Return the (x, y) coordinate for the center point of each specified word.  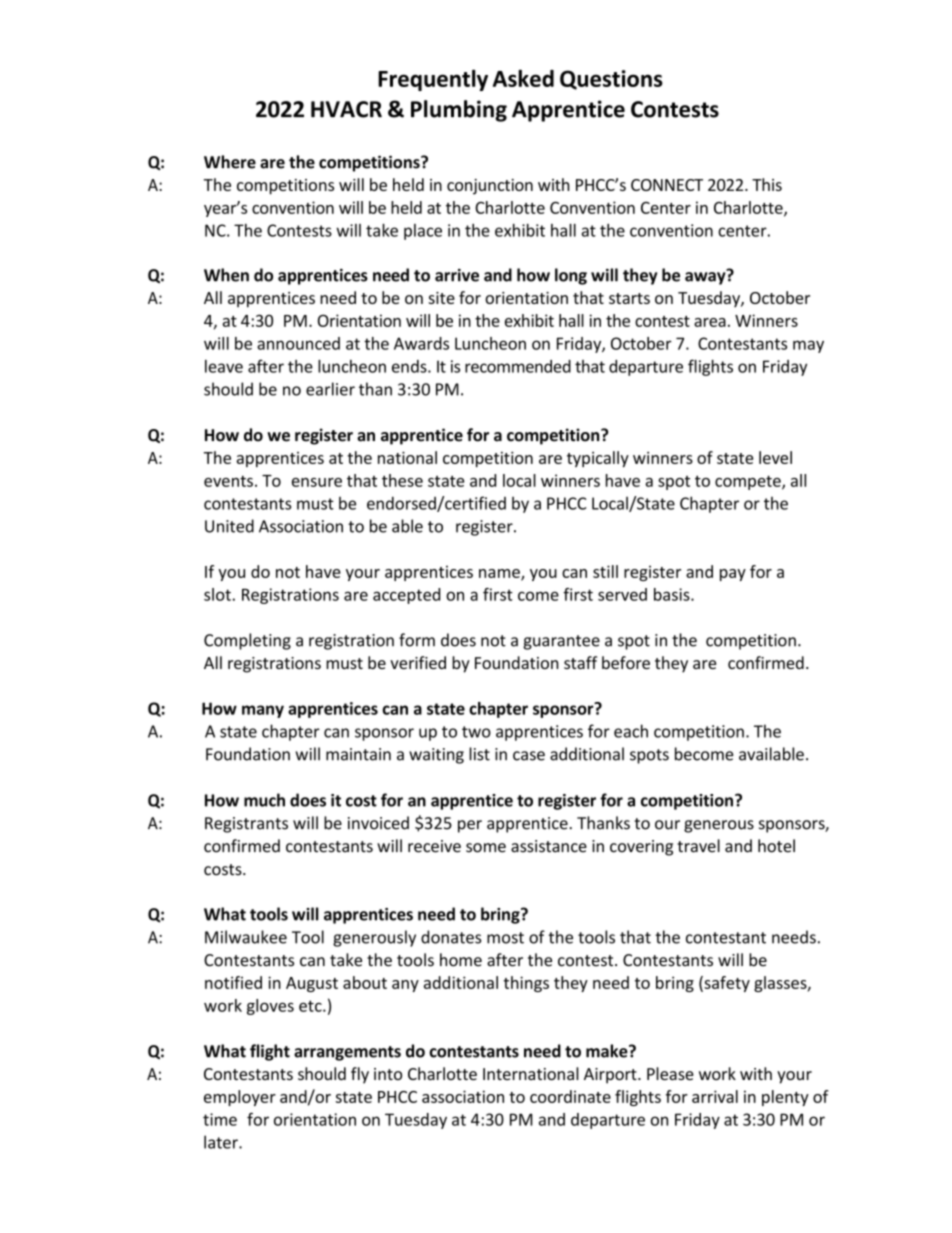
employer (240, 1098)
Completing (247, 641)
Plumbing (459, 111)
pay (733, 575)
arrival (715, 1096)
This (767, 184)
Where (230, 162)
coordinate (570, 1096)
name (500, 574)
